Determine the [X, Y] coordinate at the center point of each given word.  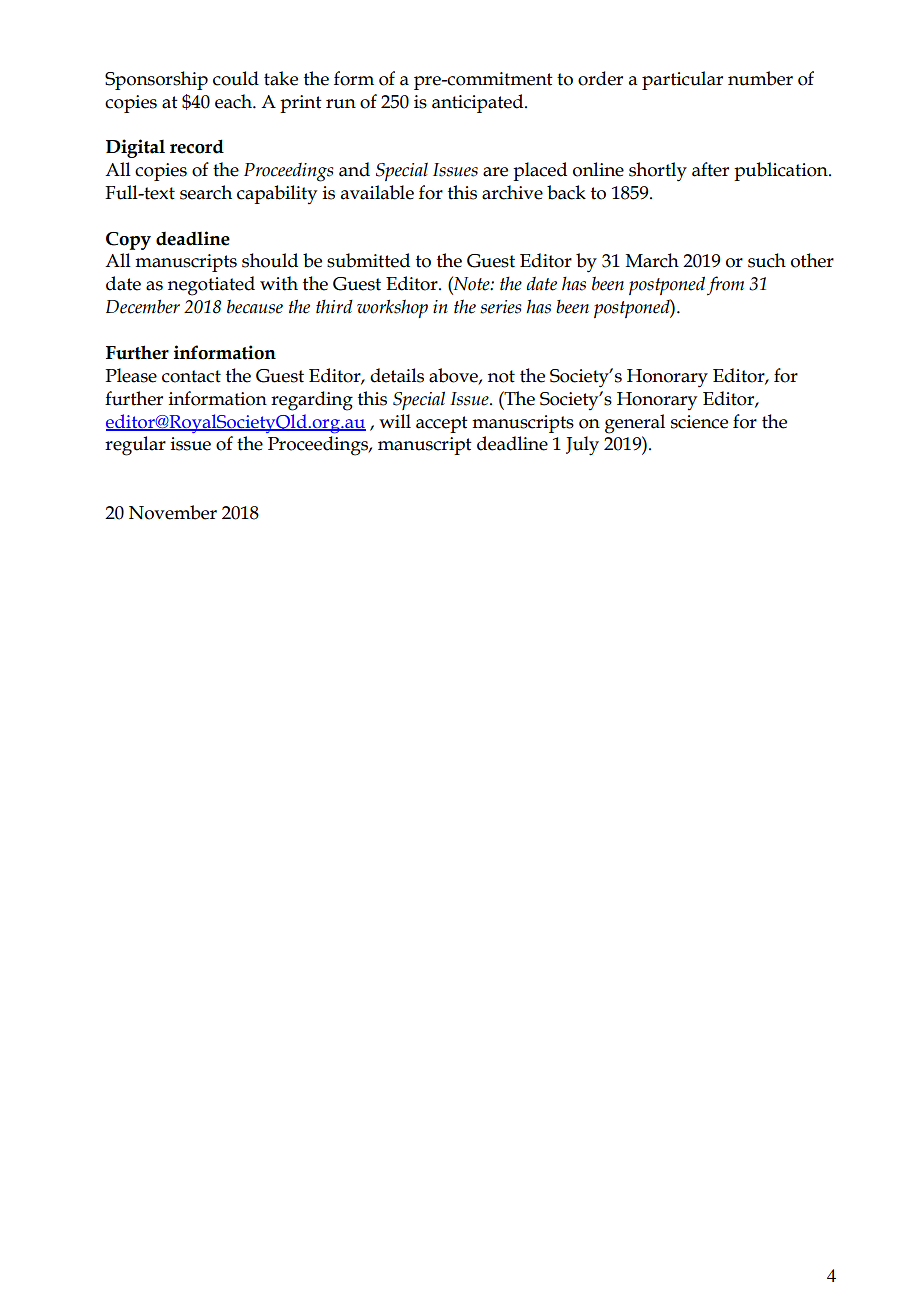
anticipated [479, 103]
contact [191, 376]
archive [512, 192]
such [767, 260]
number [760, 78]
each [234, 101]
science [699, 422]
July [582, 446]
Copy [128, 241]
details [397, 375]
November [173, 512]
